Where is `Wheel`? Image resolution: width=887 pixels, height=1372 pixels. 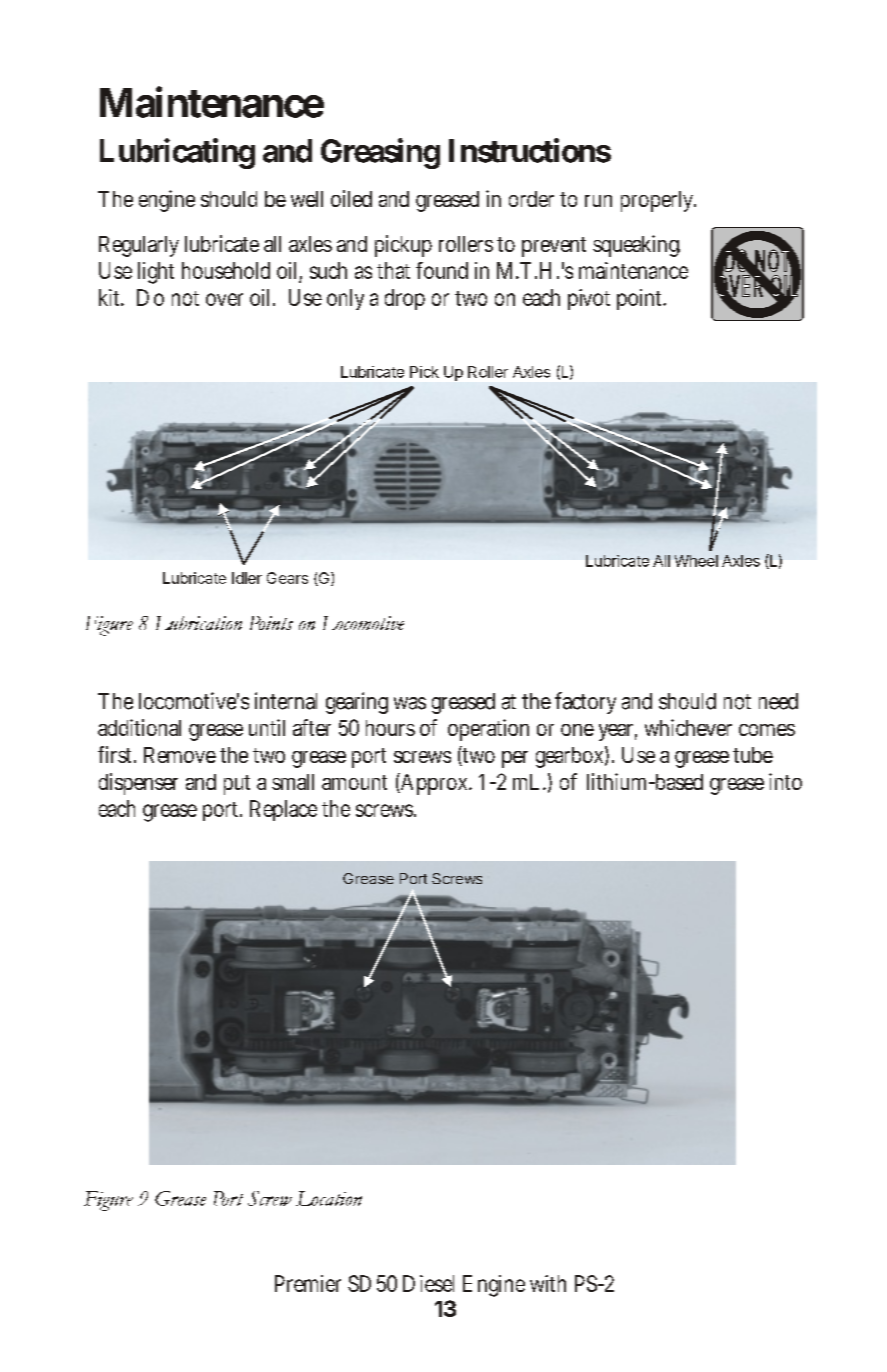 Wheel is located at coordinates (696, 561).
